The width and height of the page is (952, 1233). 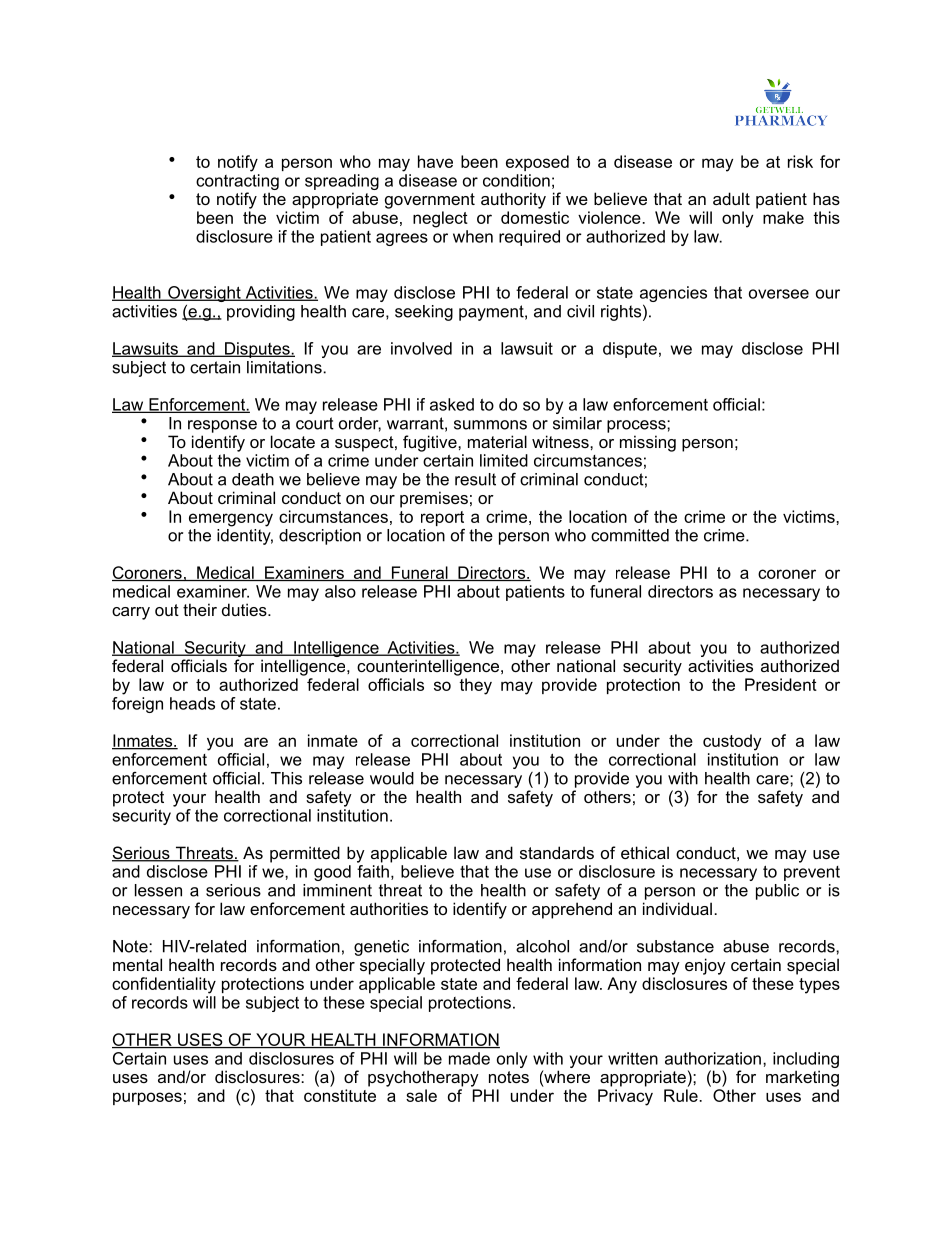 I want to click on public, so click(x=777, y=892).
